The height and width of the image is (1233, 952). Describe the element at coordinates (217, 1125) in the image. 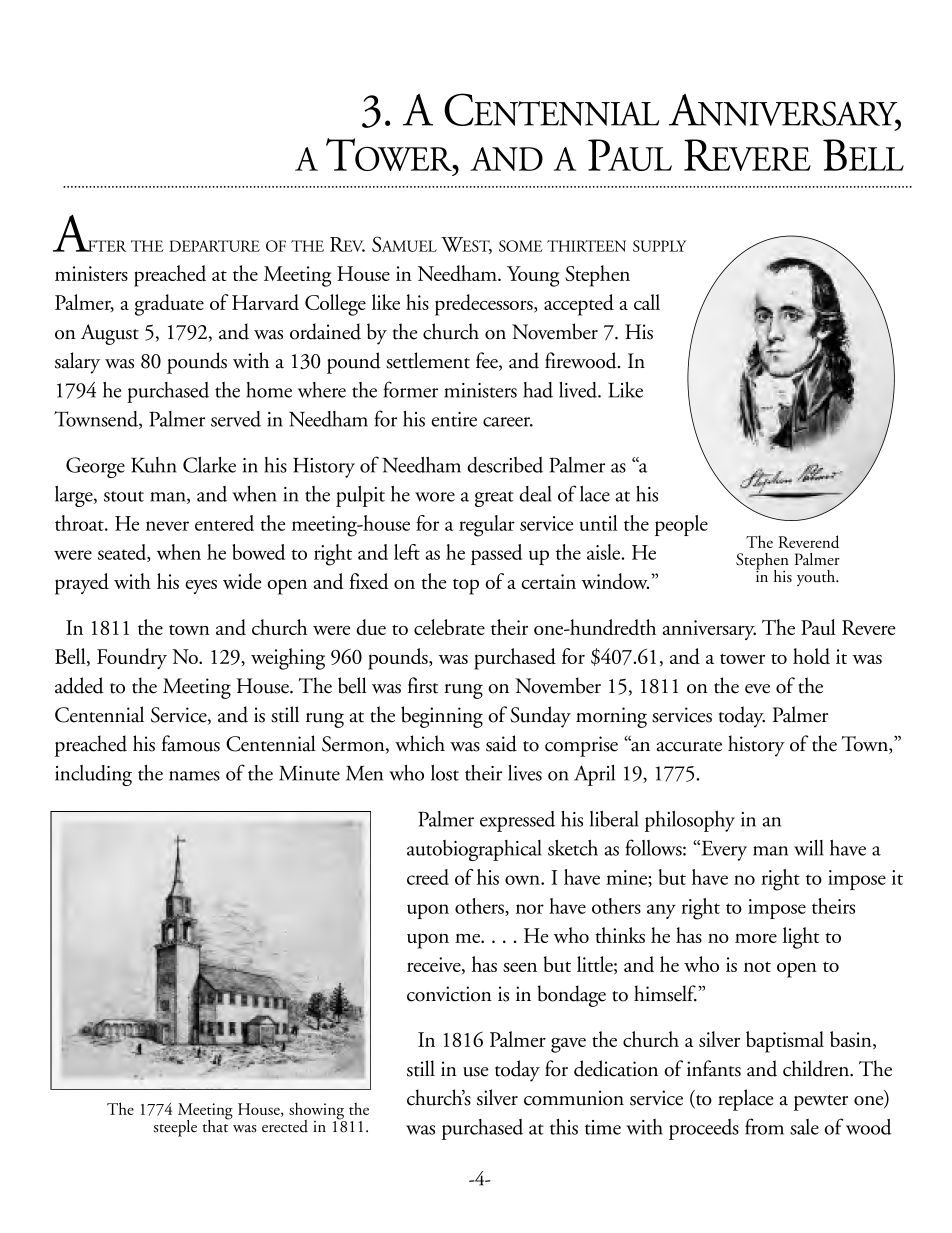

I see `that` at that location.
